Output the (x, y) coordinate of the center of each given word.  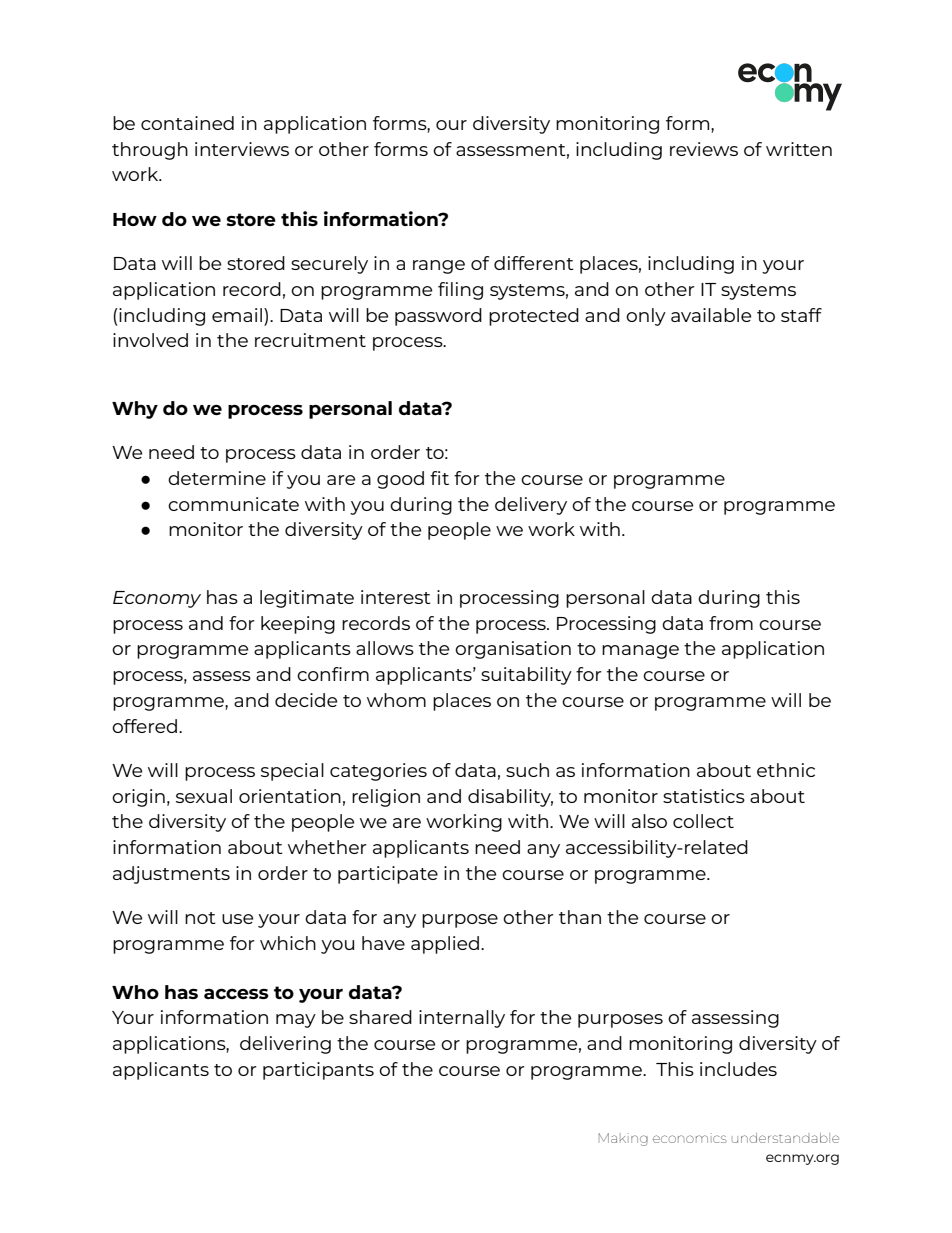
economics (690, 1138)
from (731, 623)
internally (462, 1019)
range (439, 267)
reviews (704, 149)
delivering (285, 1045)
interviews (242, 149)
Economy (157, 599)
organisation (513, 650)
